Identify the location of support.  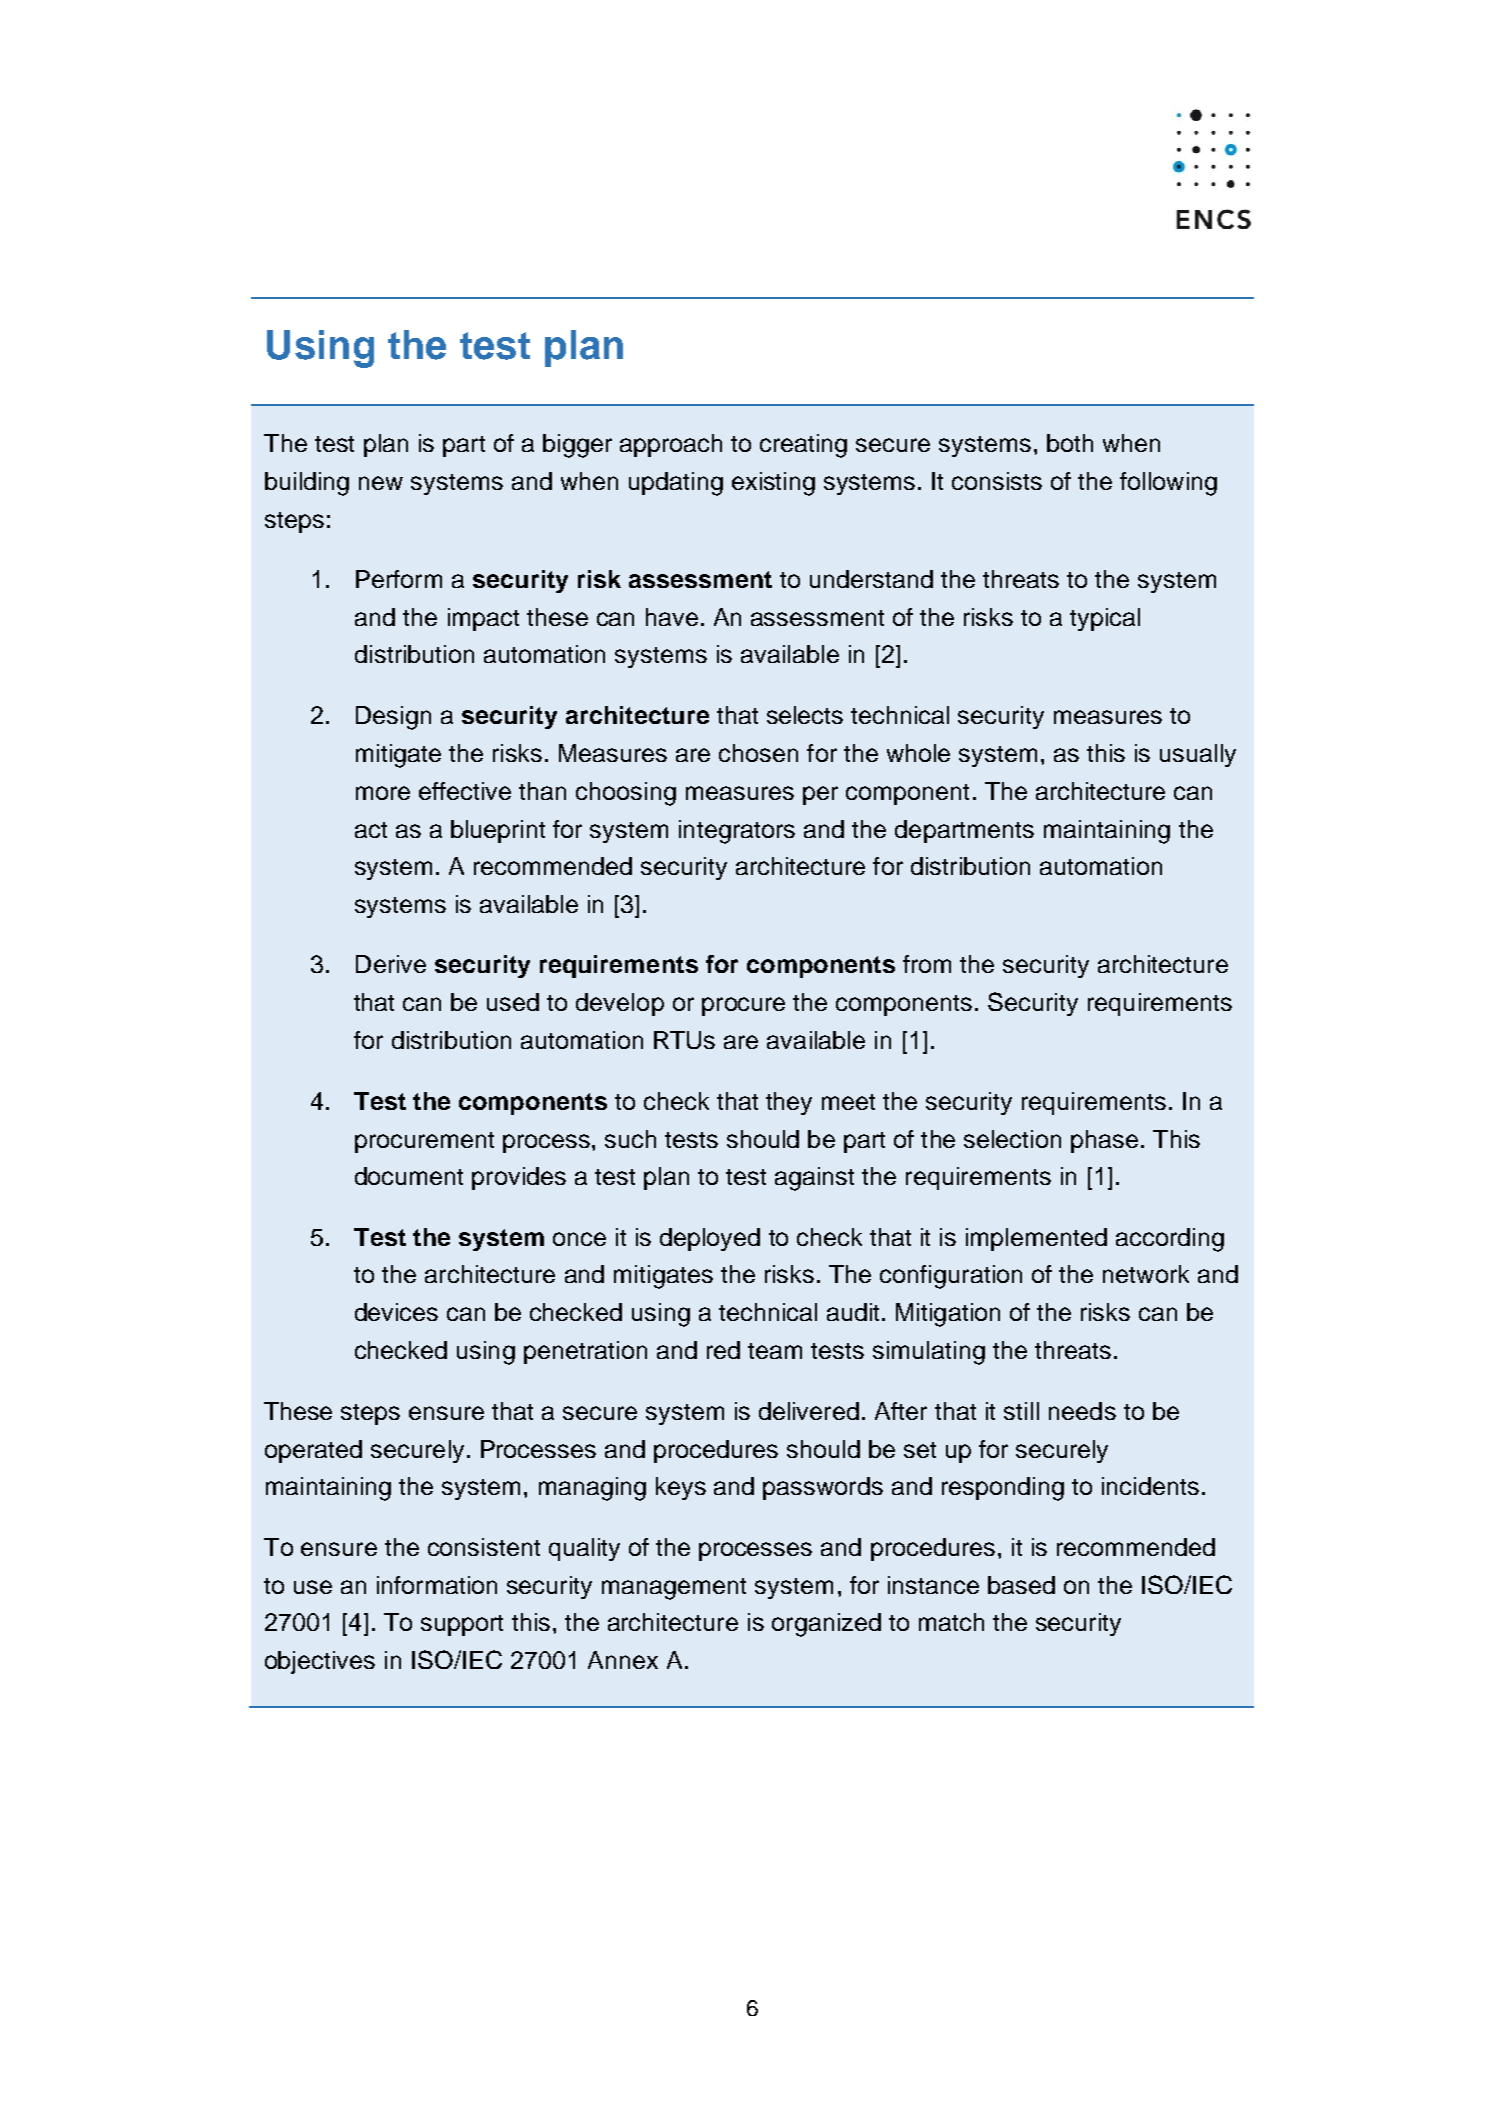
(462, 1625).
